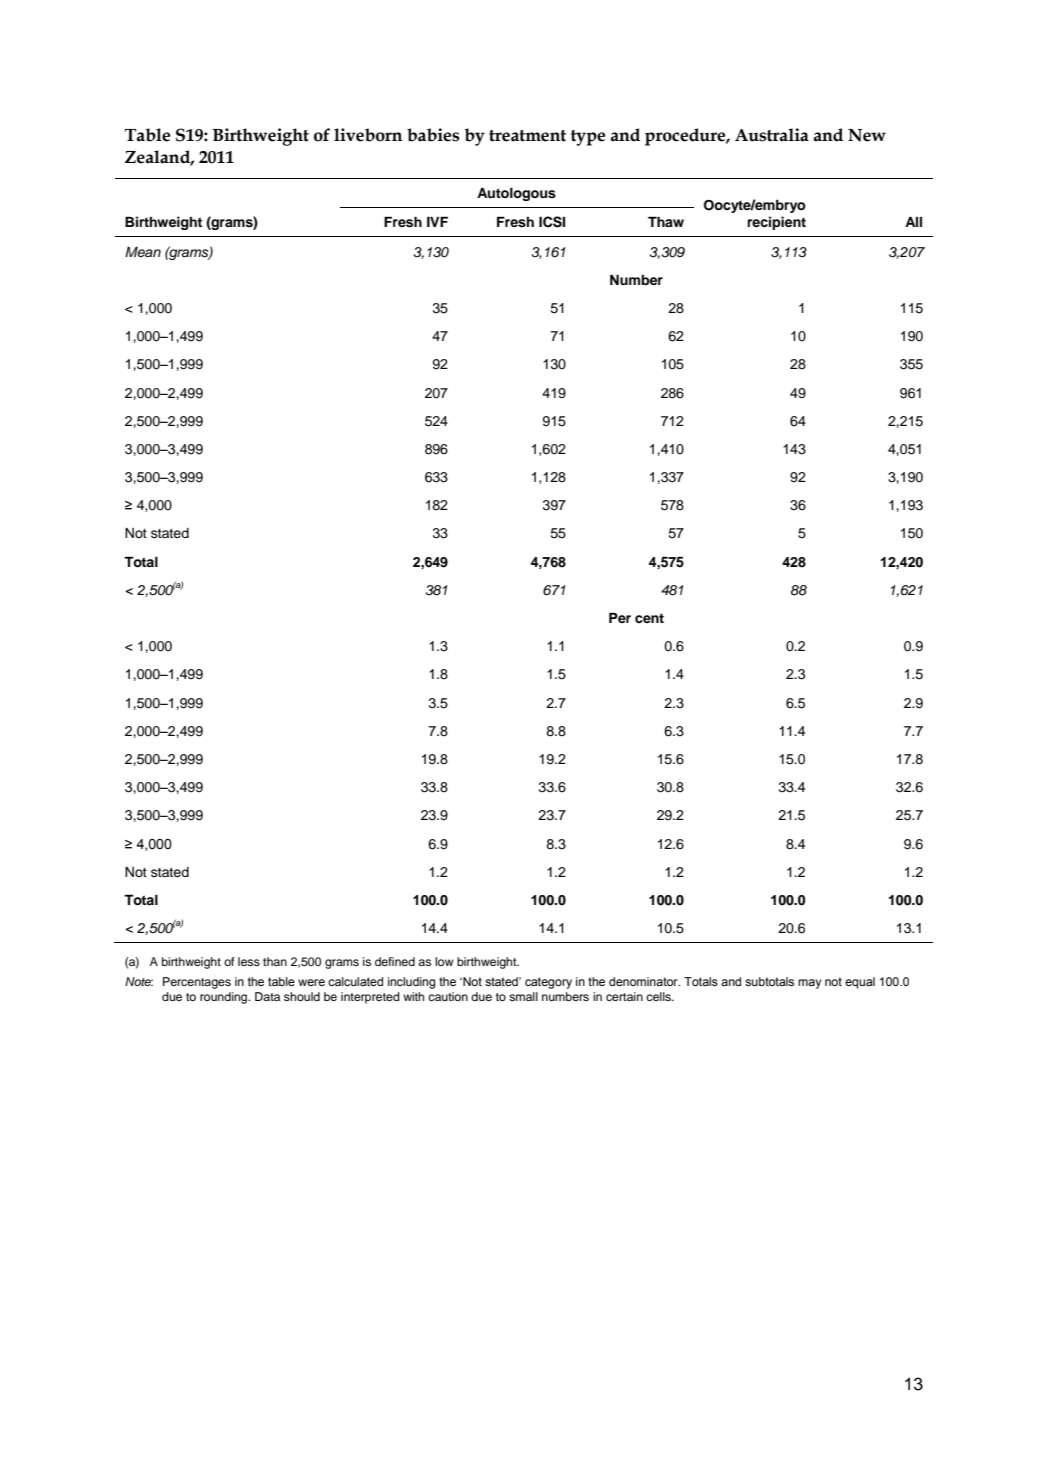 This screenshot has height=1483, width=1048. Describe the element at coordinates (809, 984) in the screenshot. I see `may` at that location.
